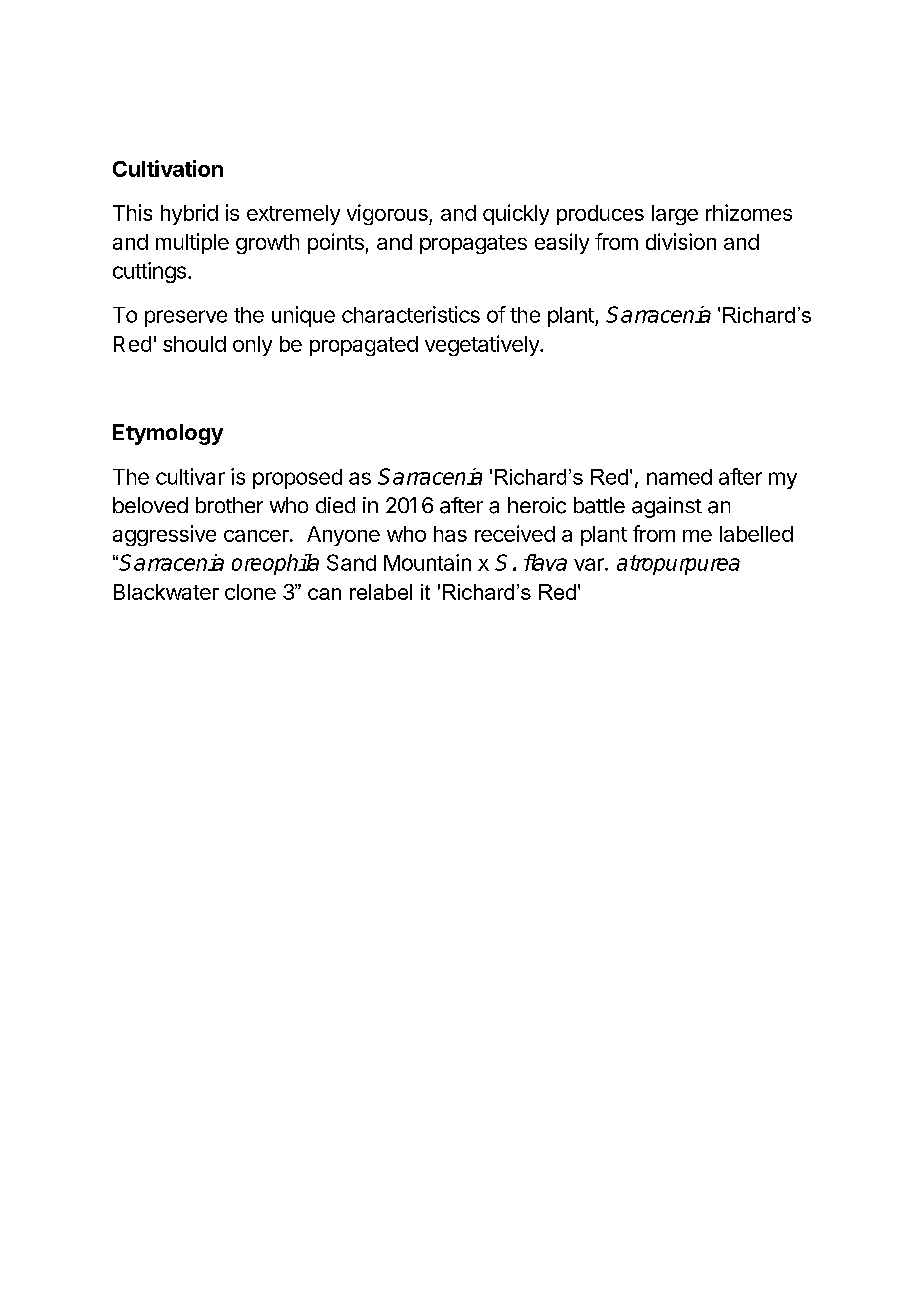  What do you see at coordinates (427, 562) in the screenshot?
I see `Mountain` at bounding box center [427, 562].
